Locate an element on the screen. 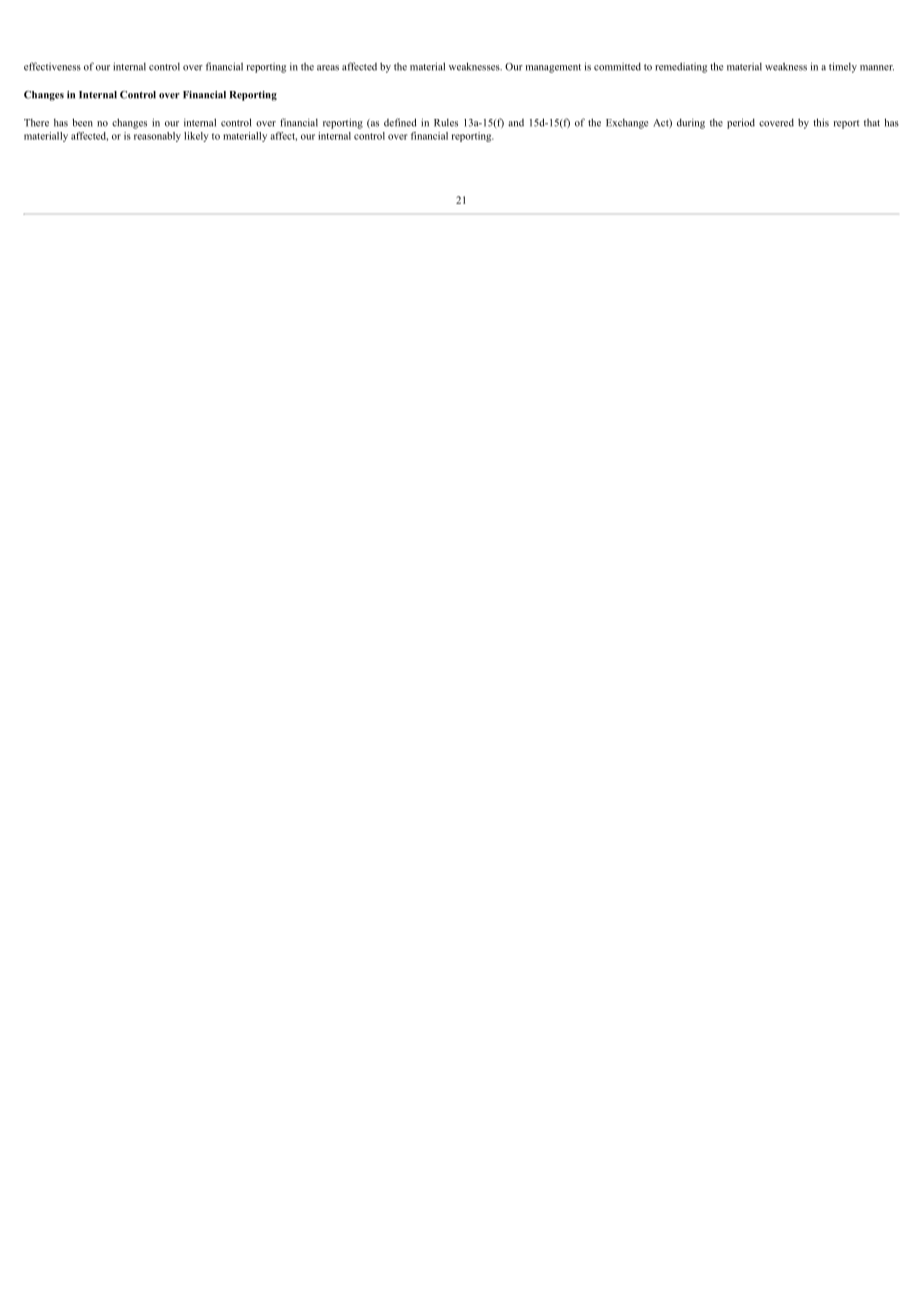  this is located at coordinates (821, 122).
